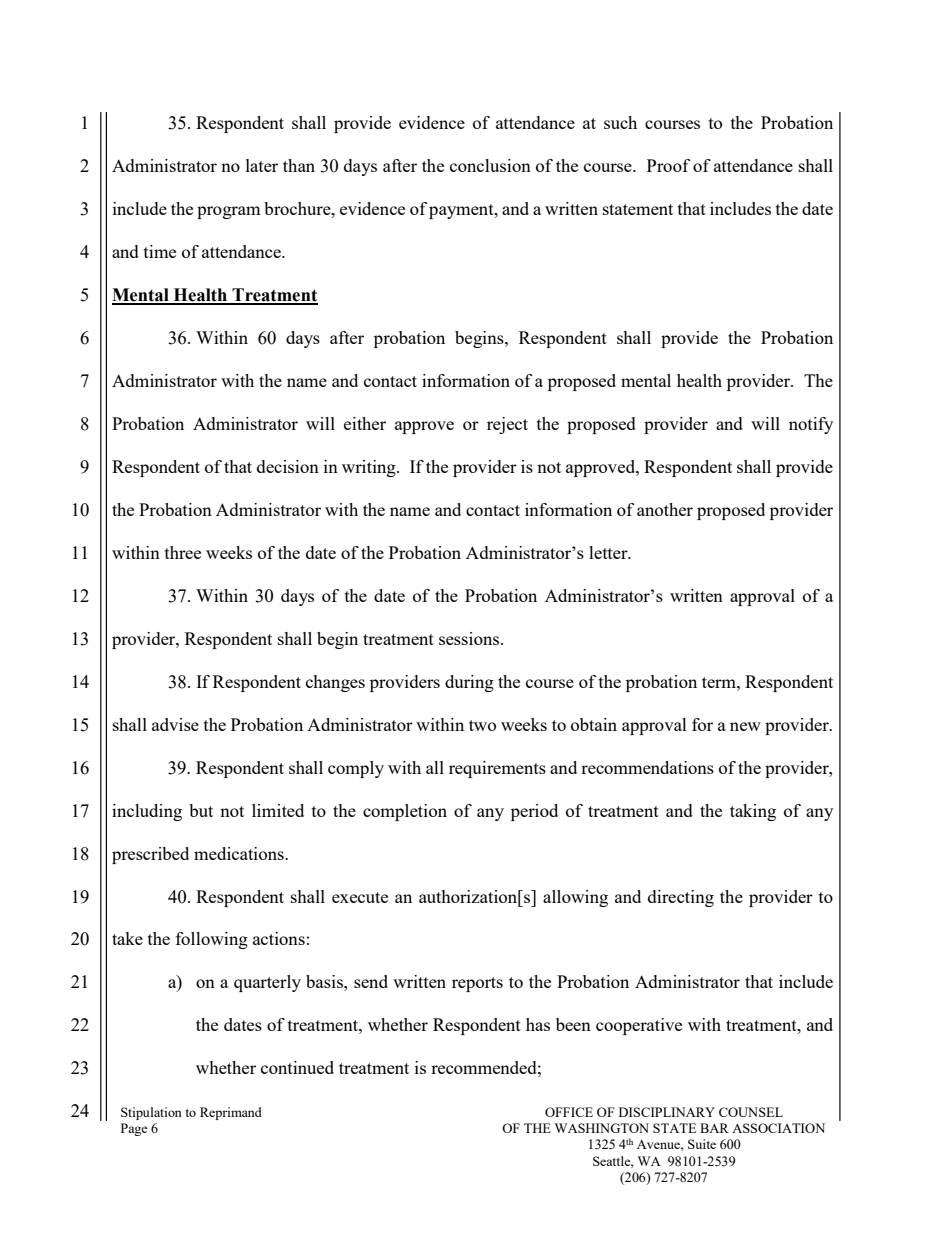  What do you see at coordinates (490, 165) in the screenshot?
I see `conclusion` at bounding box center [490, 165].
